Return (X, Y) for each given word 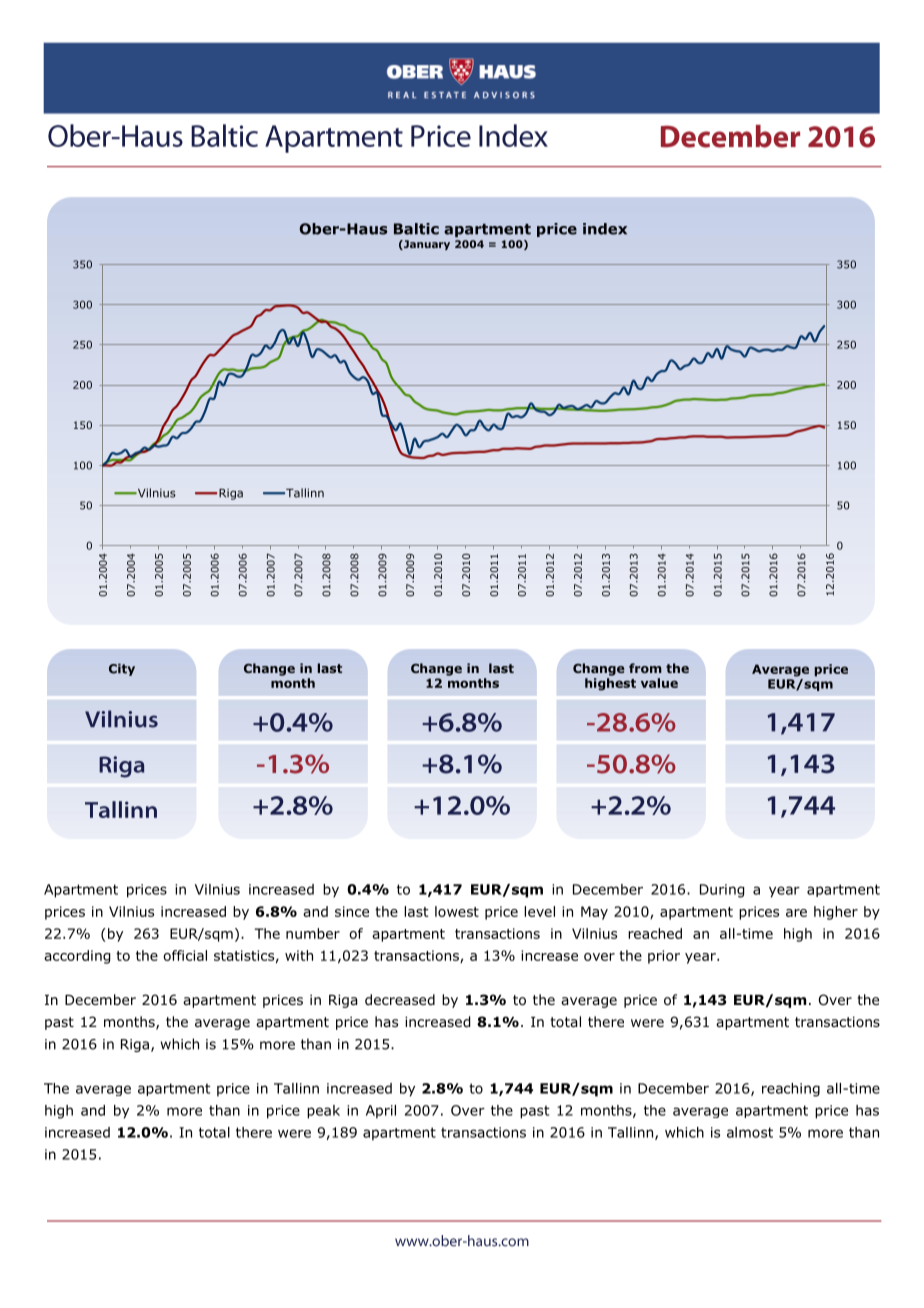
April (381, 1112)
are (796, 913)
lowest (457, 911)
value (659, 683)
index (605, 229)
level (539, 911)
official (185, 955)
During (722, 891)
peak (323, 1112)
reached (655, 933)
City (122, 669)
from (645, 668)
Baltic (416, 229)
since (352, 911)
